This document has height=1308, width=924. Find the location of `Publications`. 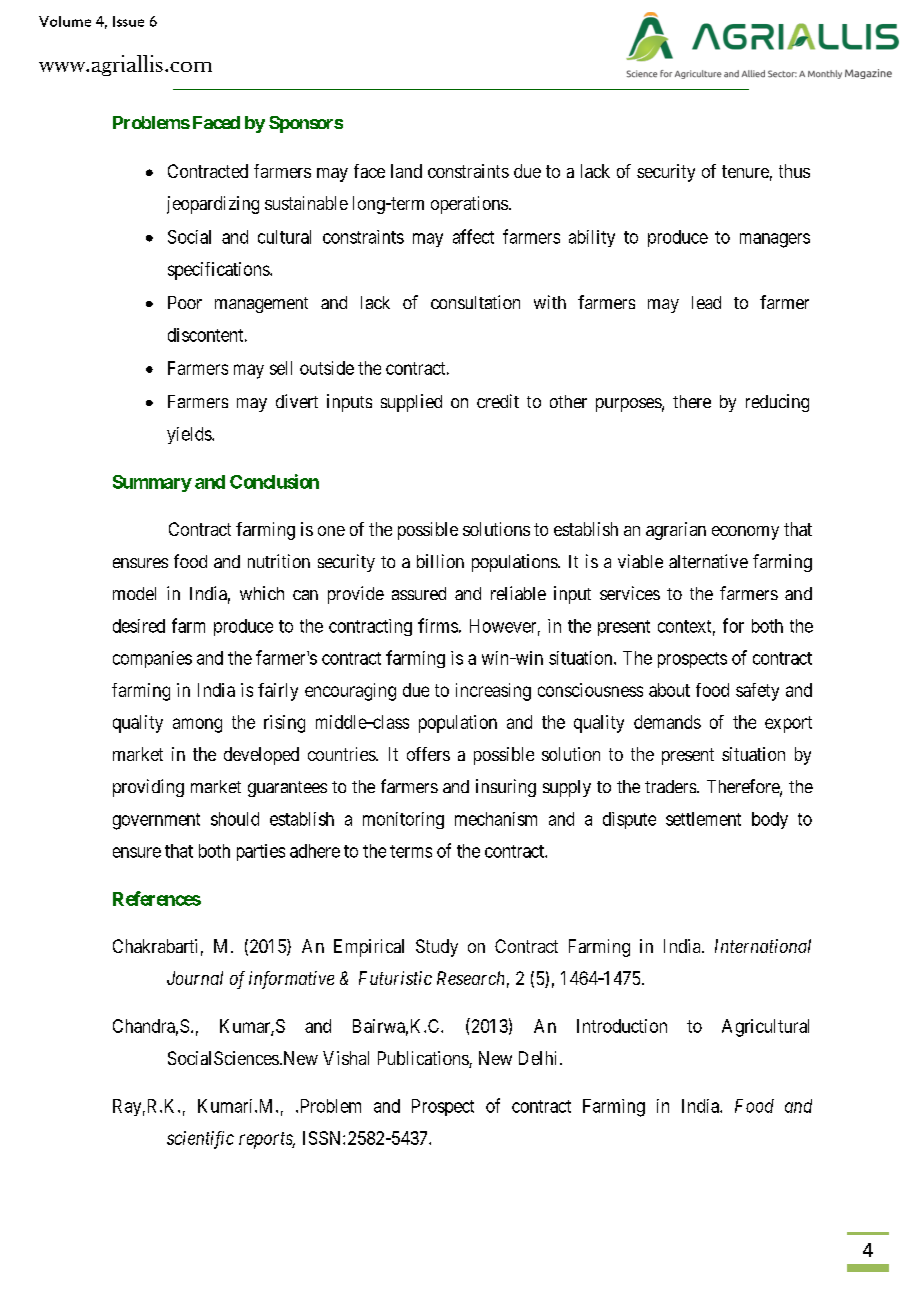

Publications is located at coordinates (424, 1059).
